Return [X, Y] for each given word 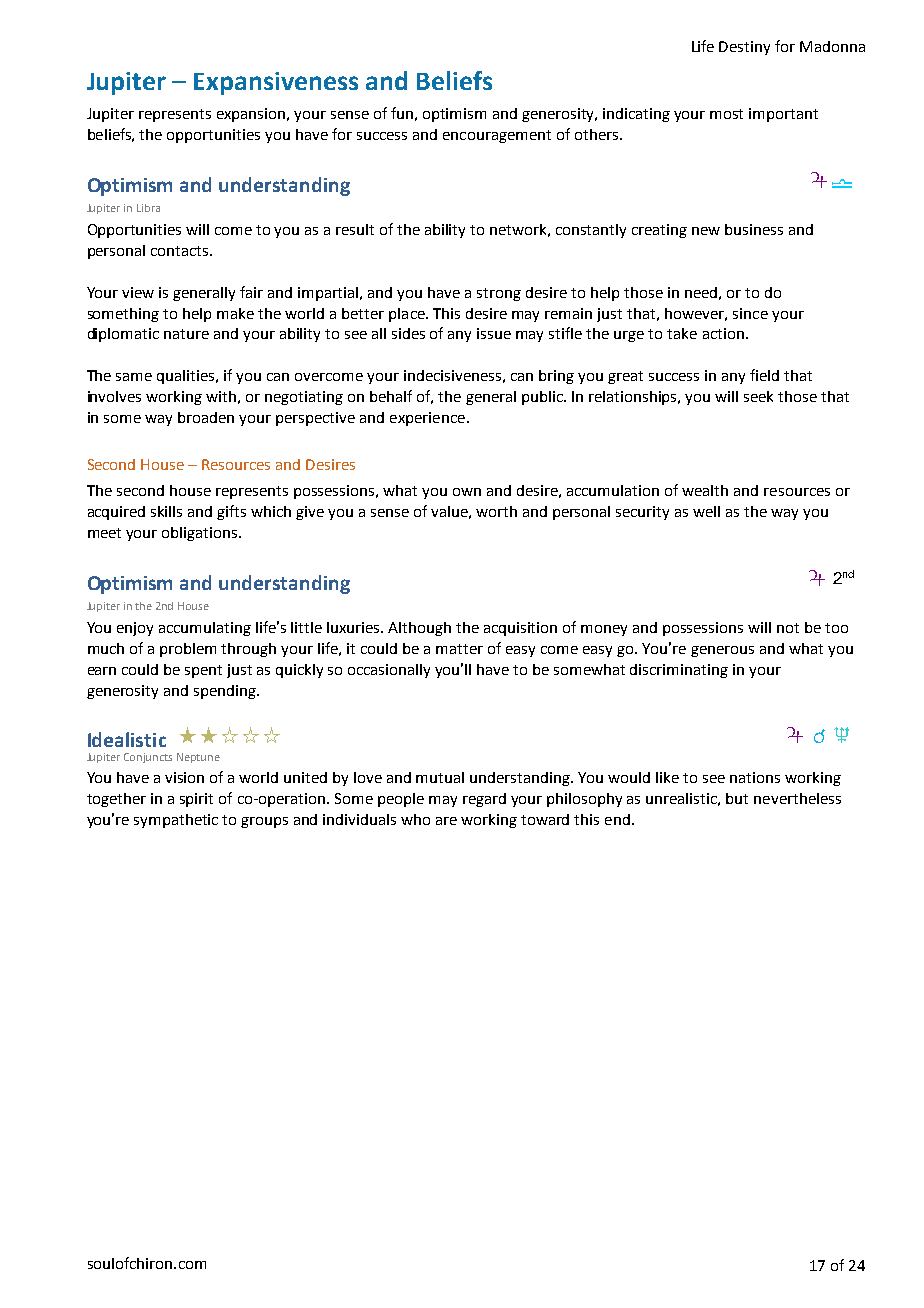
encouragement [497, 136]
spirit [196, 800]
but [737, 798]
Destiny [744, 48]
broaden [206, 417]
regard [484, 800]
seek [758, 396]
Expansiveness [276, 83]
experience [427, 419]
